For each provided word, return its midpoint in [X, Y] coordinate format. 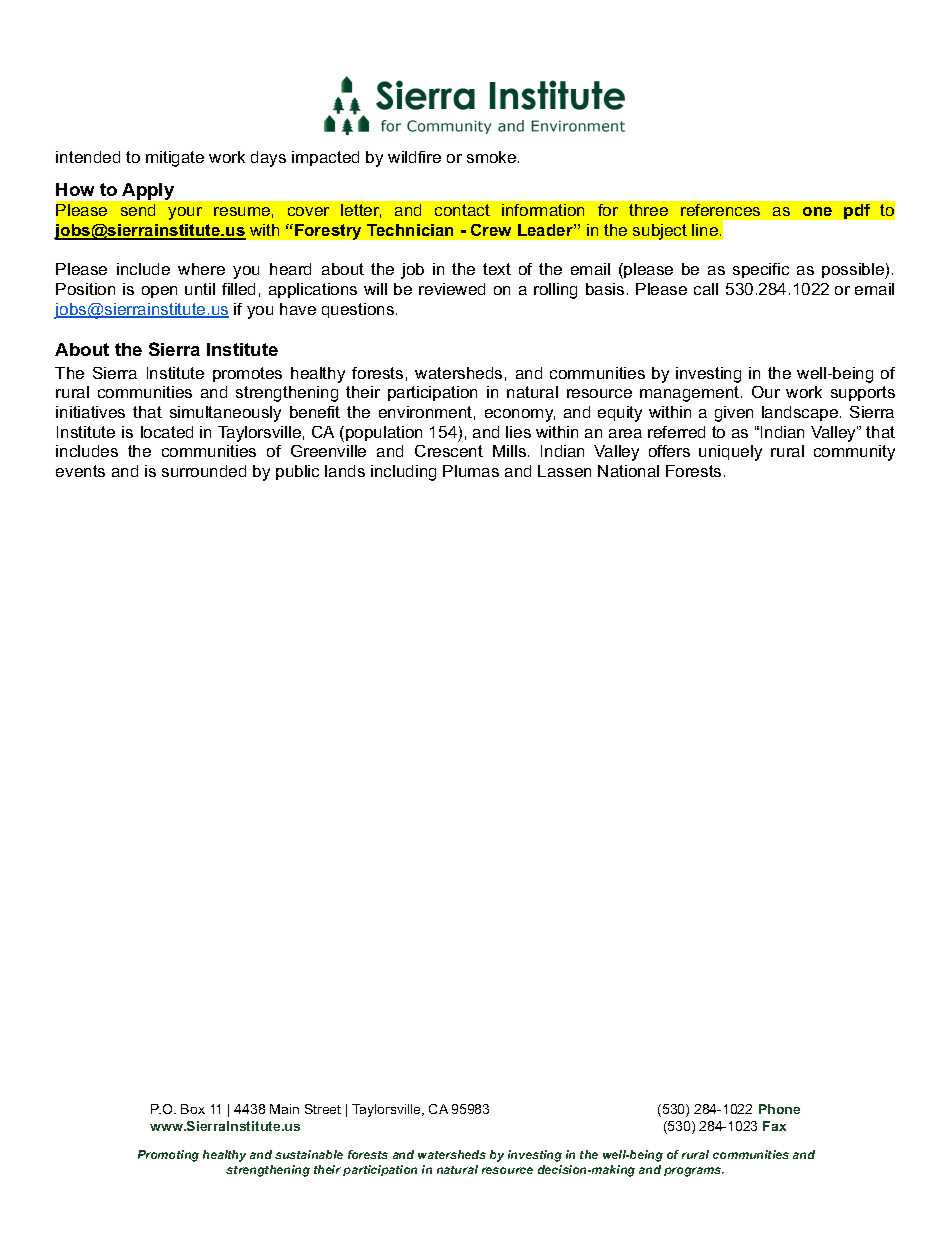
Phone [779, 1109]
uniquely [730, 453]
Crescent [449, 451]
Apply [148, 191]
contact [462, 210]
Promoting [168, 1156]
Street [323, 1109]
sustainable [309, 1154]
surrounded [204, 471]
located [167, 432]
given [734, 414]
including [403, 473]
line [705, 230]
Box [193, 1109]
